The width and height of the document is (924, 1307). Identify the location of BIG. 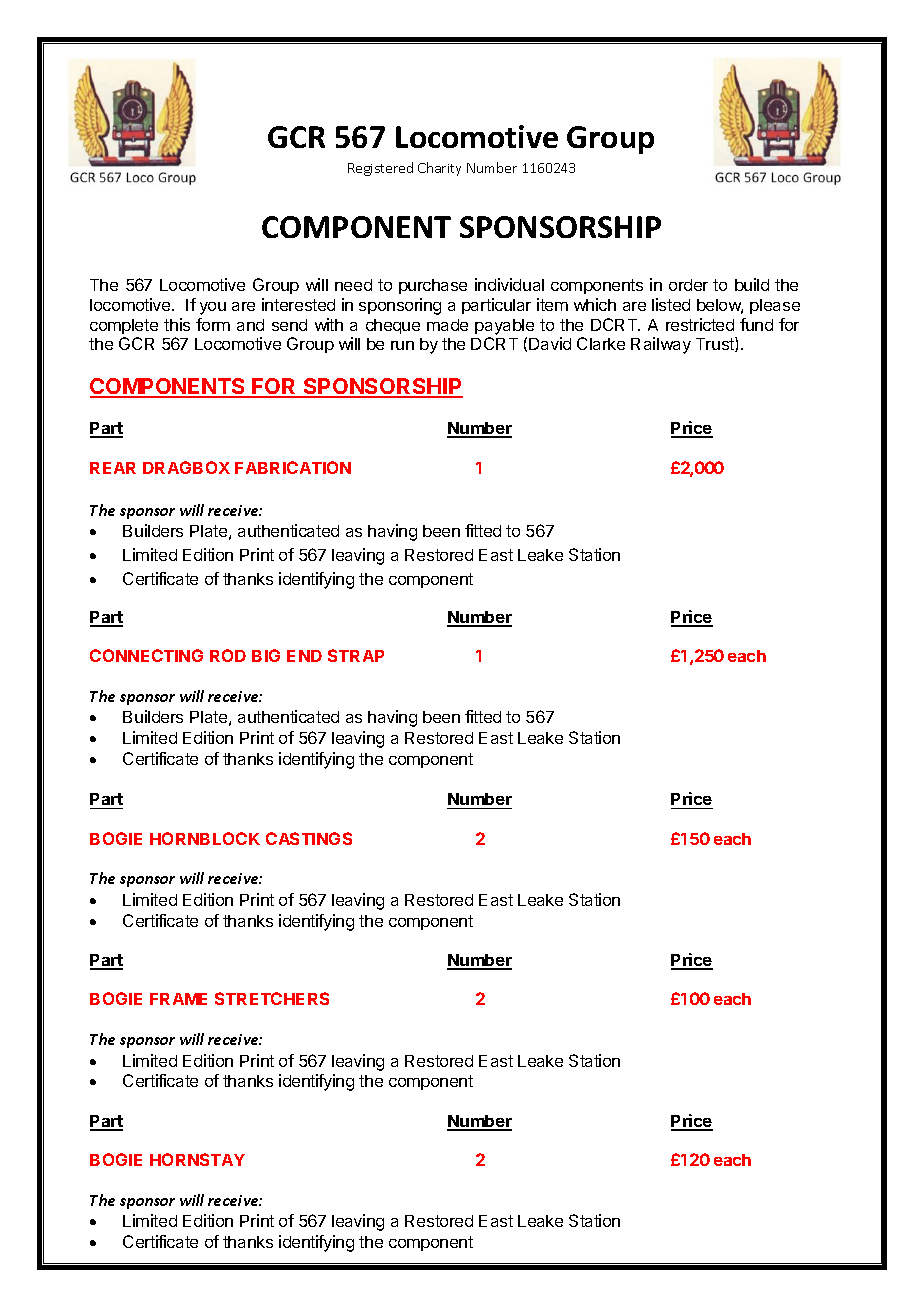
(266, 655).
